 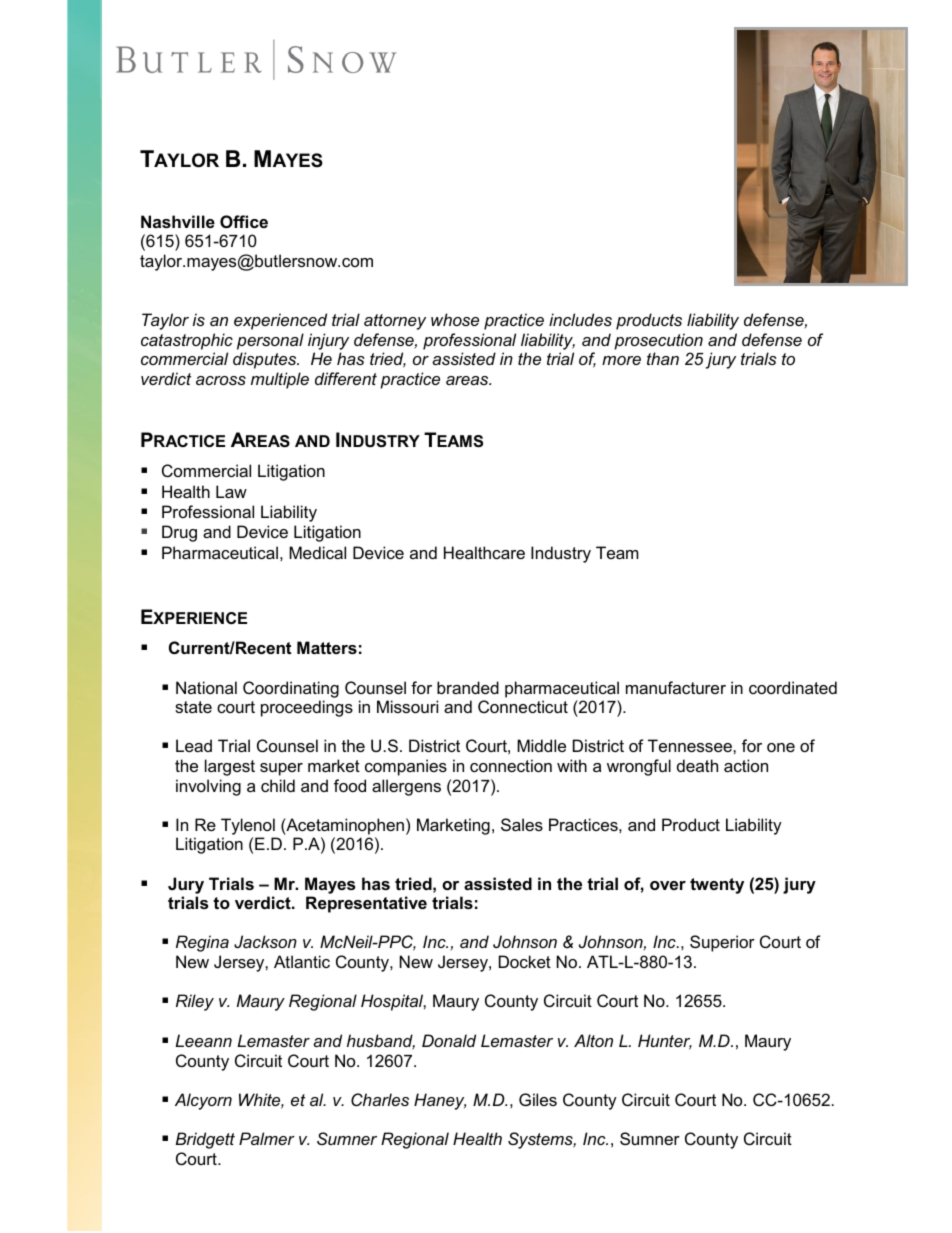 I want to click on prosecution, so click(x=658, y=341).
